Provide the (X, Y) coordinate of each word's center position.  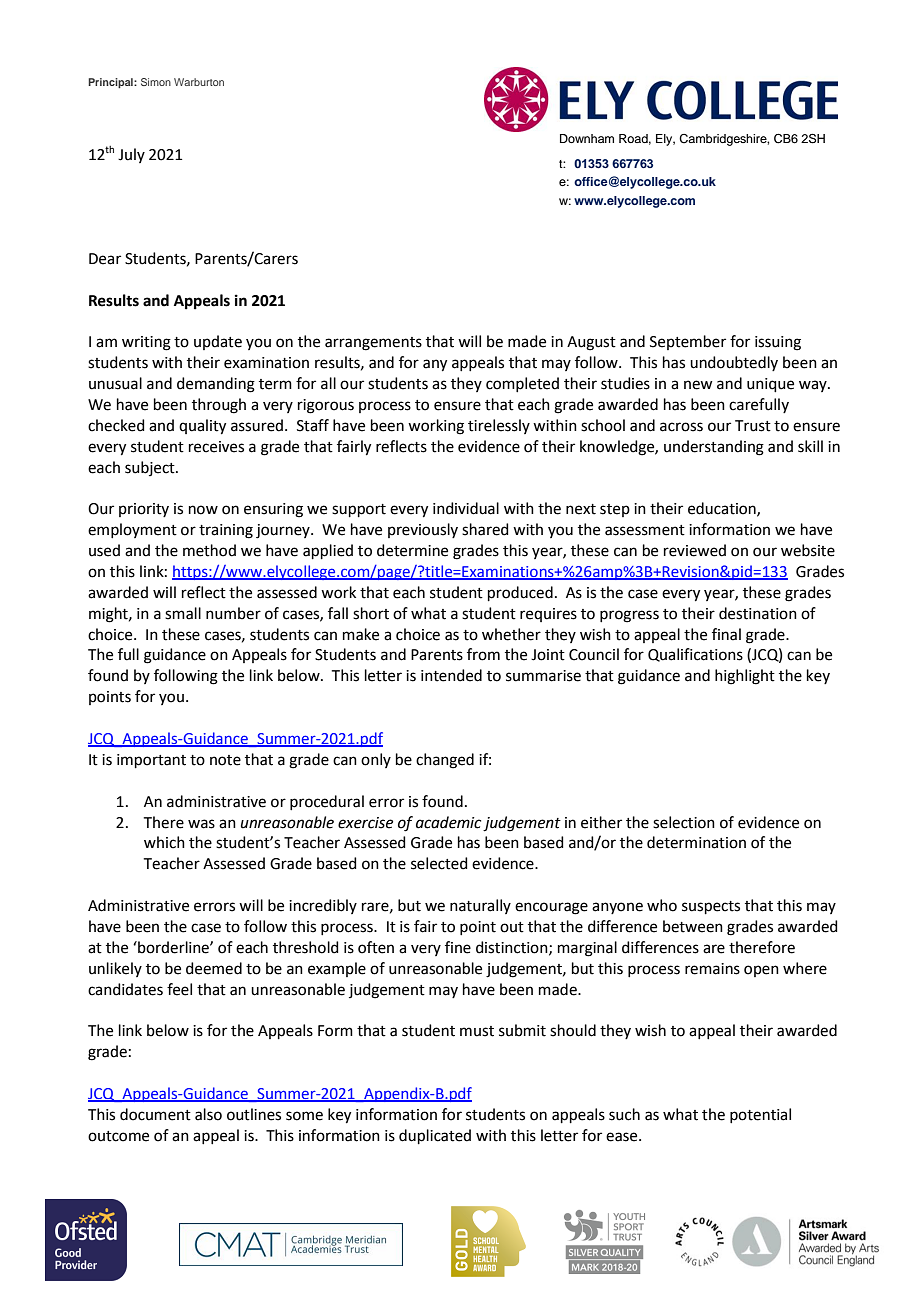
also (208, 1114)
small (183, 613)
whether (511, 634)
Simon (156, 82)
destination (758, 613)
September (688, 342)
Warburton (199, 82)
